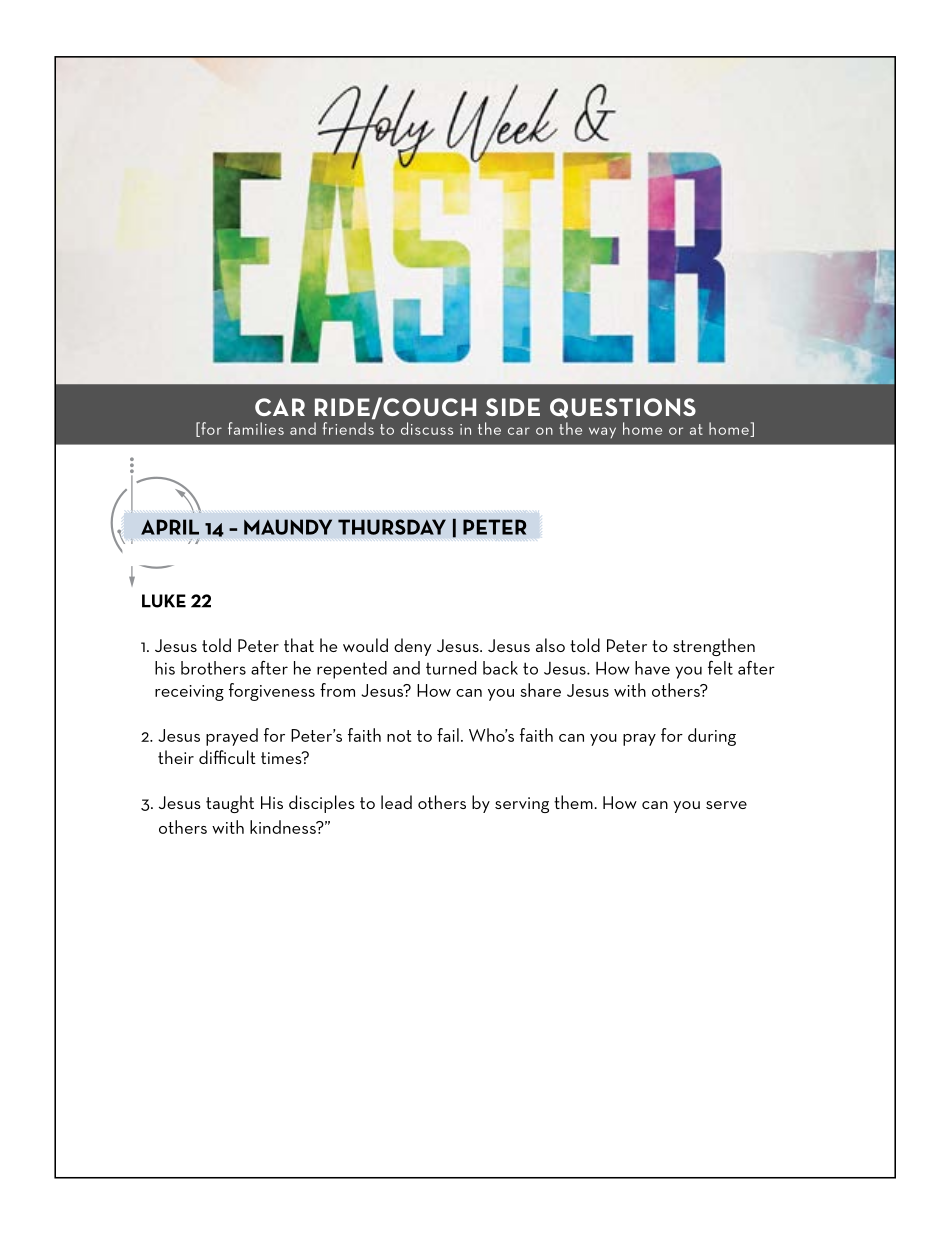 The height and width of the image is (1233, 952). I want to click on LUKE, so click(164, 601).
